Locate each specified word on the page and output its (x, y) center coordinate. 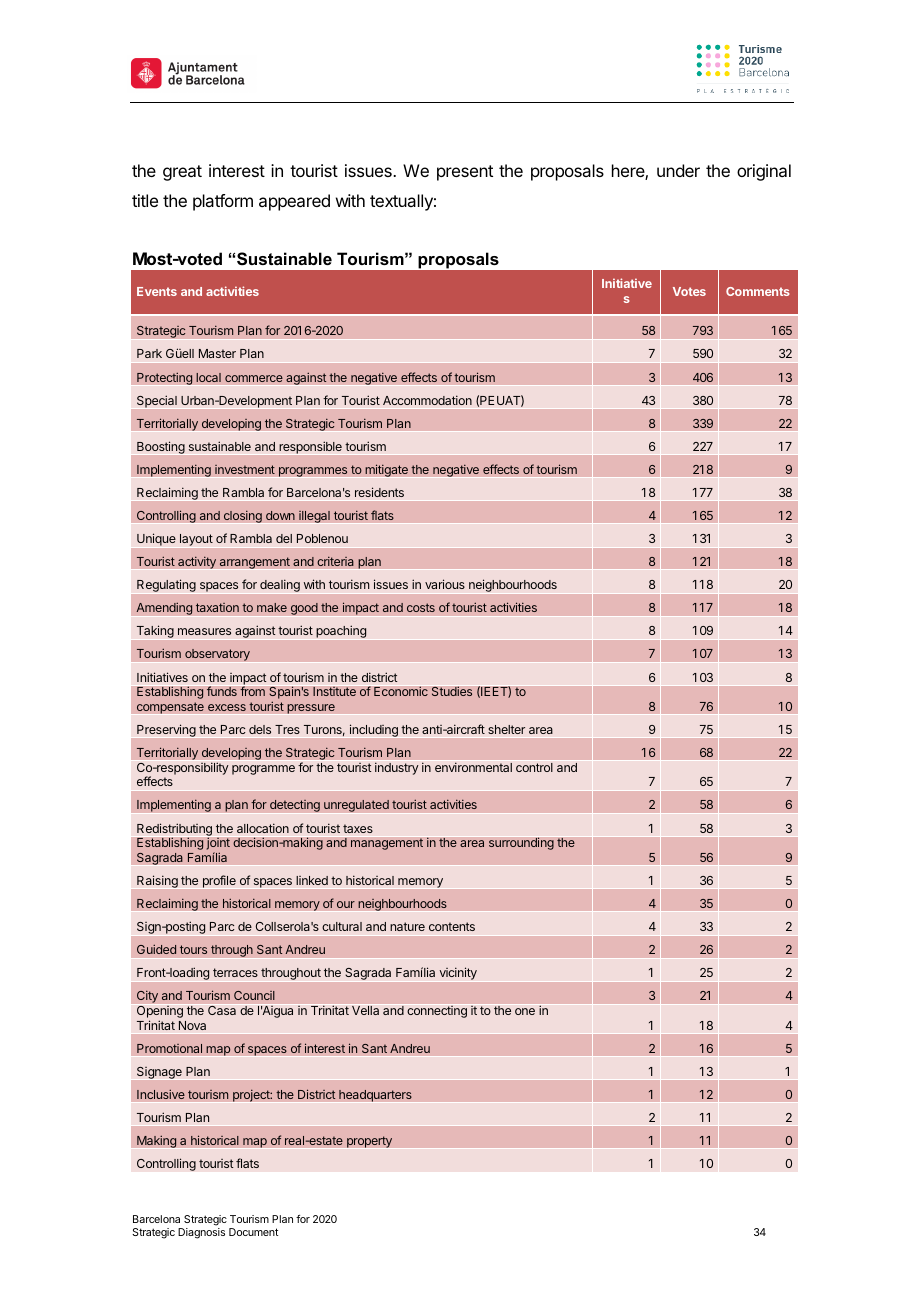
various (445, 584)
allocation (263, 828)
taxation (217, 607)
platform (223, 202)
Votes (689, 291)
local (208, 377)
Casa (222, 1010)
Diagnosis (201, 1233)
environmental (473, 767)
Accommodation (427, 400)
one (525, 1011)
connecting (437, 1012)
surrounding (521, 843)
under (678, 170)
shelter (506, 729)
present (465, 173)
